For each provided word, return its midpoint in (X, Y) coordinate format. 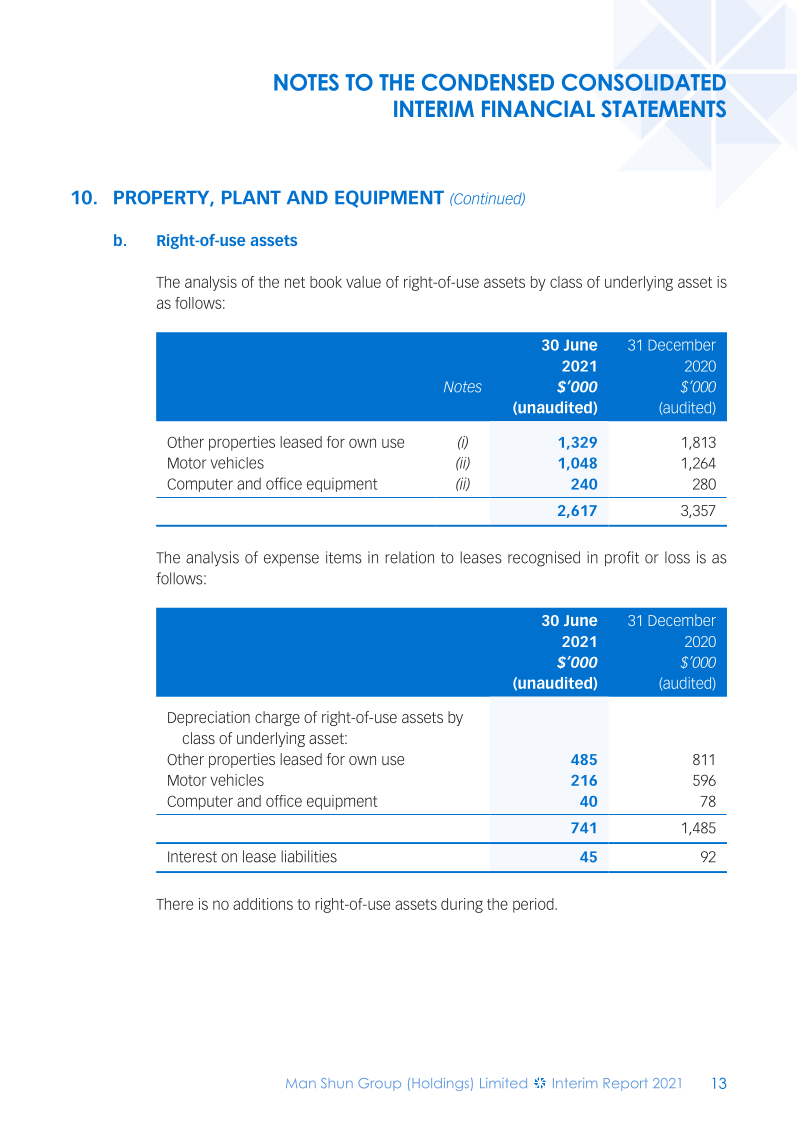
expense (291, 560)
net (295, 282)
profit (622, 558)
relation (409, 557)
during (462, 905)
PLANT (251, 197)
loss (677, 557)
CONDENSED (488, 82)
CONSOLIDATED (644, 82)
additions (263, 904)
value (363, 282)
